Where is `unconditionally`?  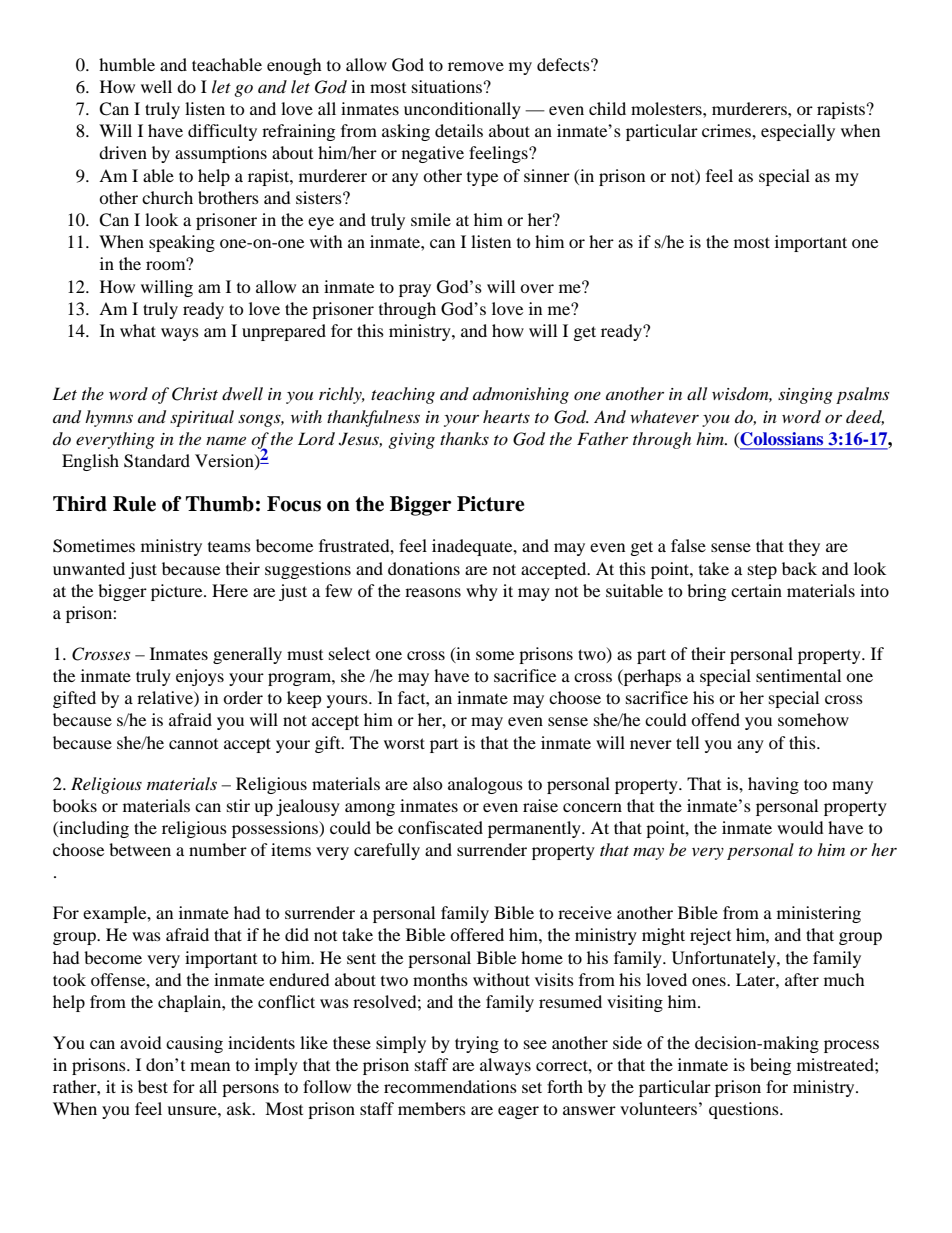
unconditionally is located at coordinates (462, 110).
